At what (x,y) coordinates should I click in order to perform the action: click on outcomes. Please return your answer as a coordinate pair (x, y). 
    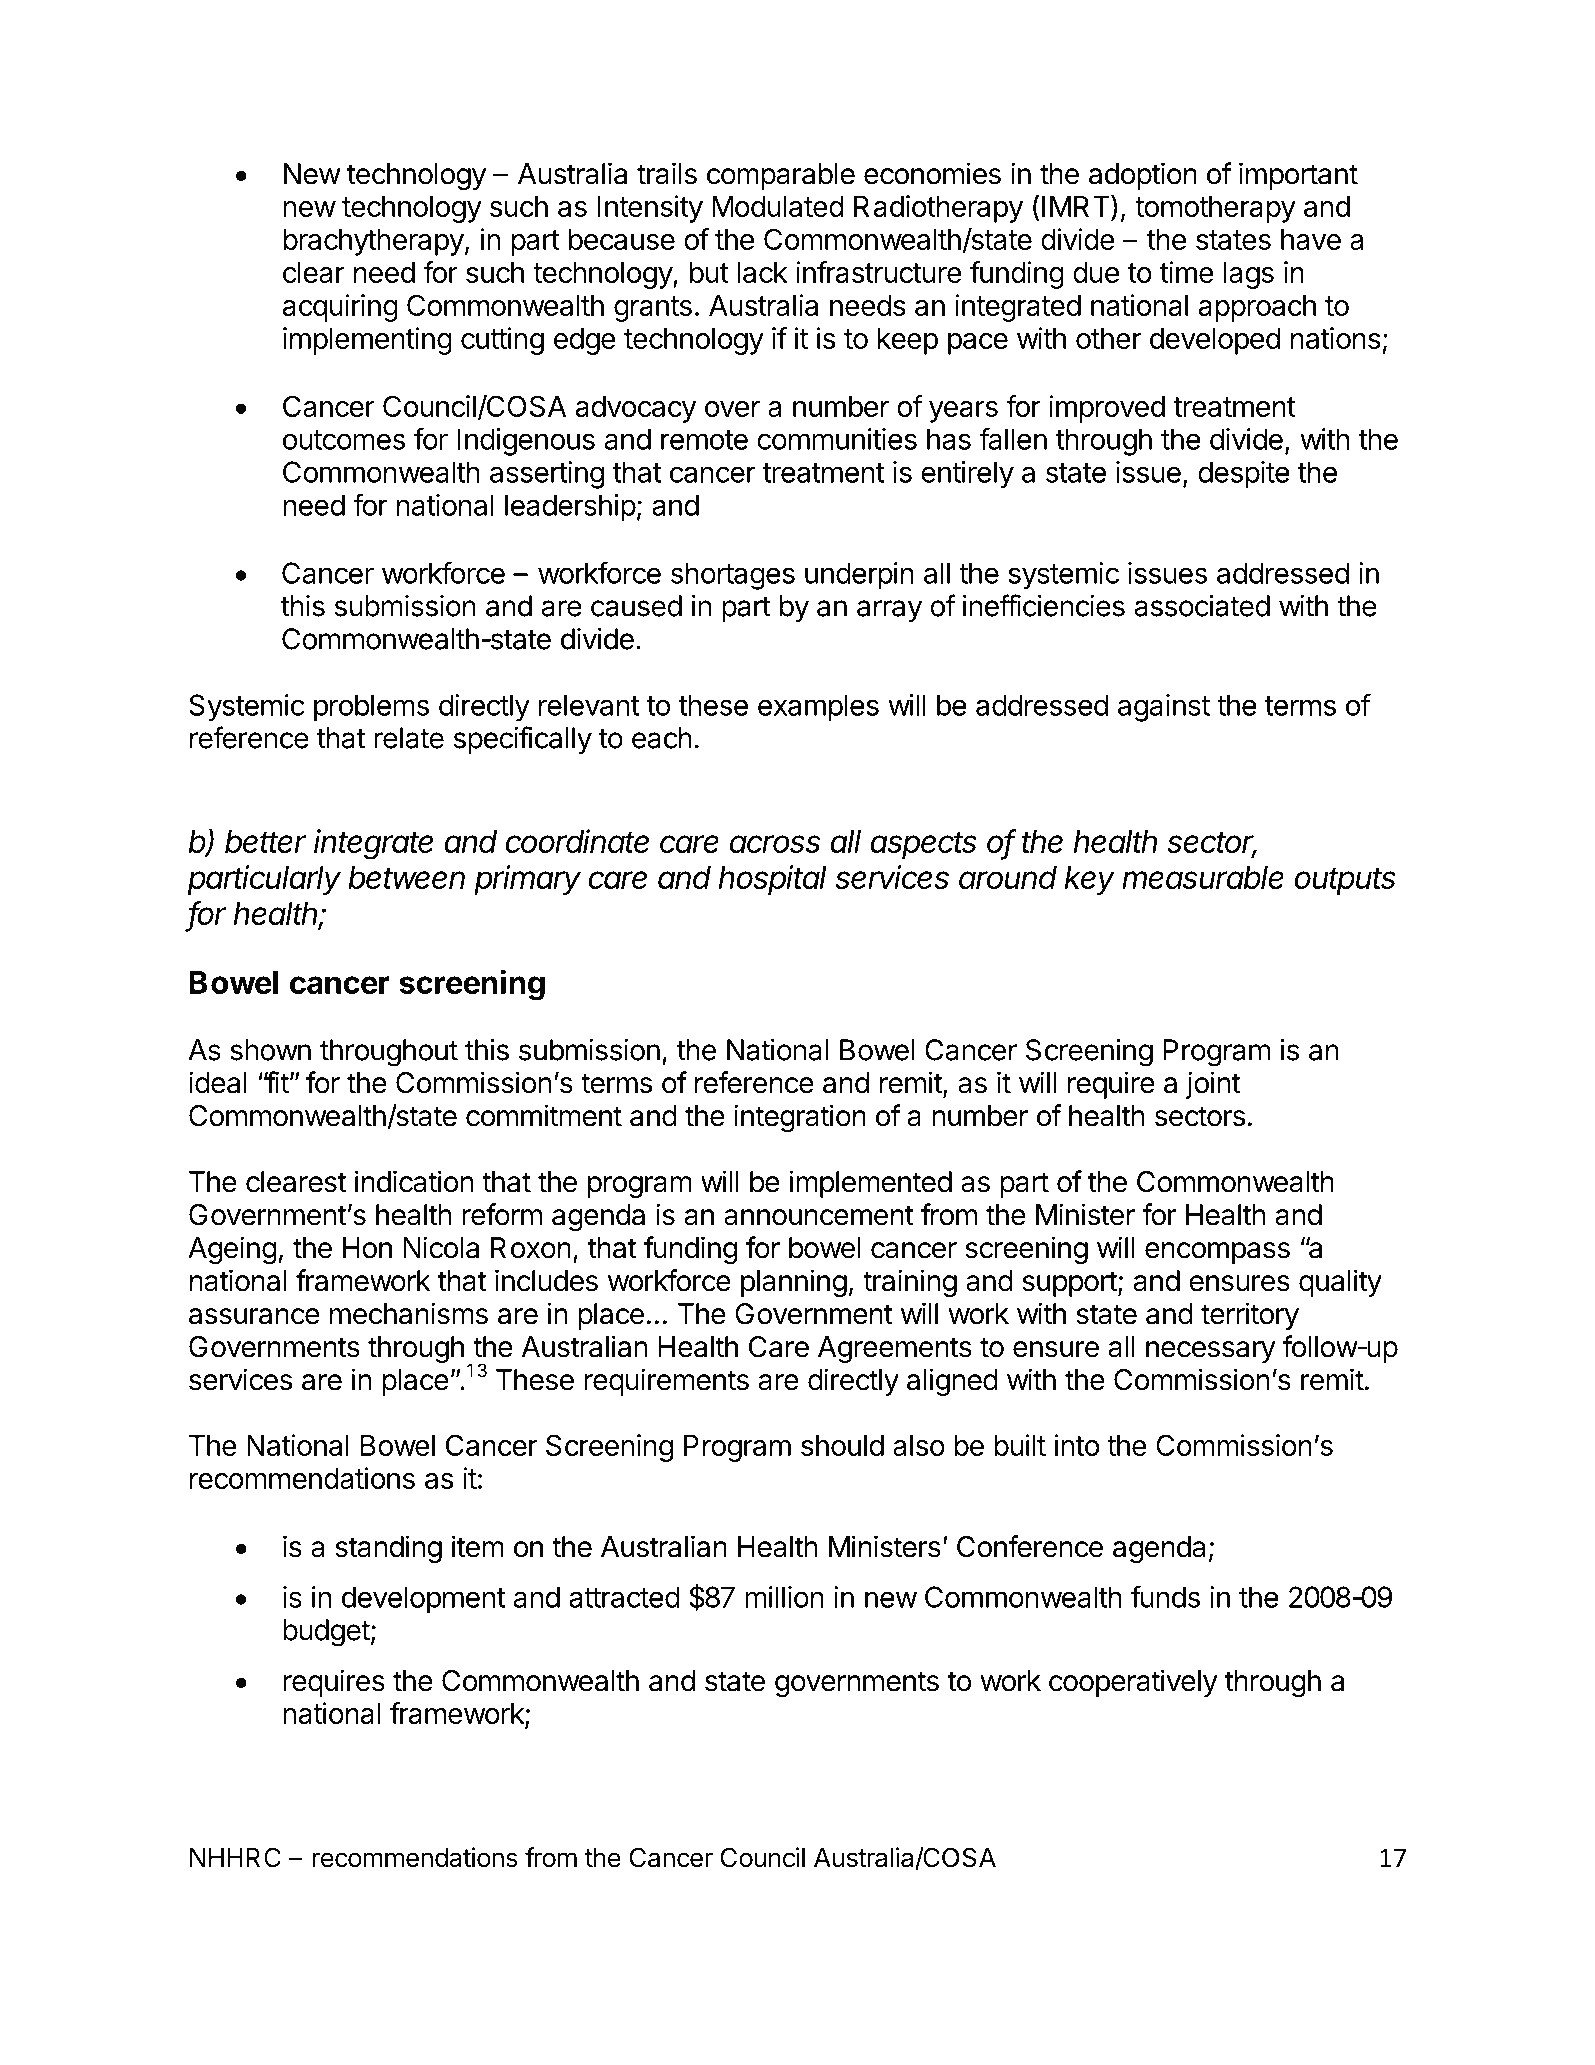
    Looking at the image, I should click on (344, 440).
